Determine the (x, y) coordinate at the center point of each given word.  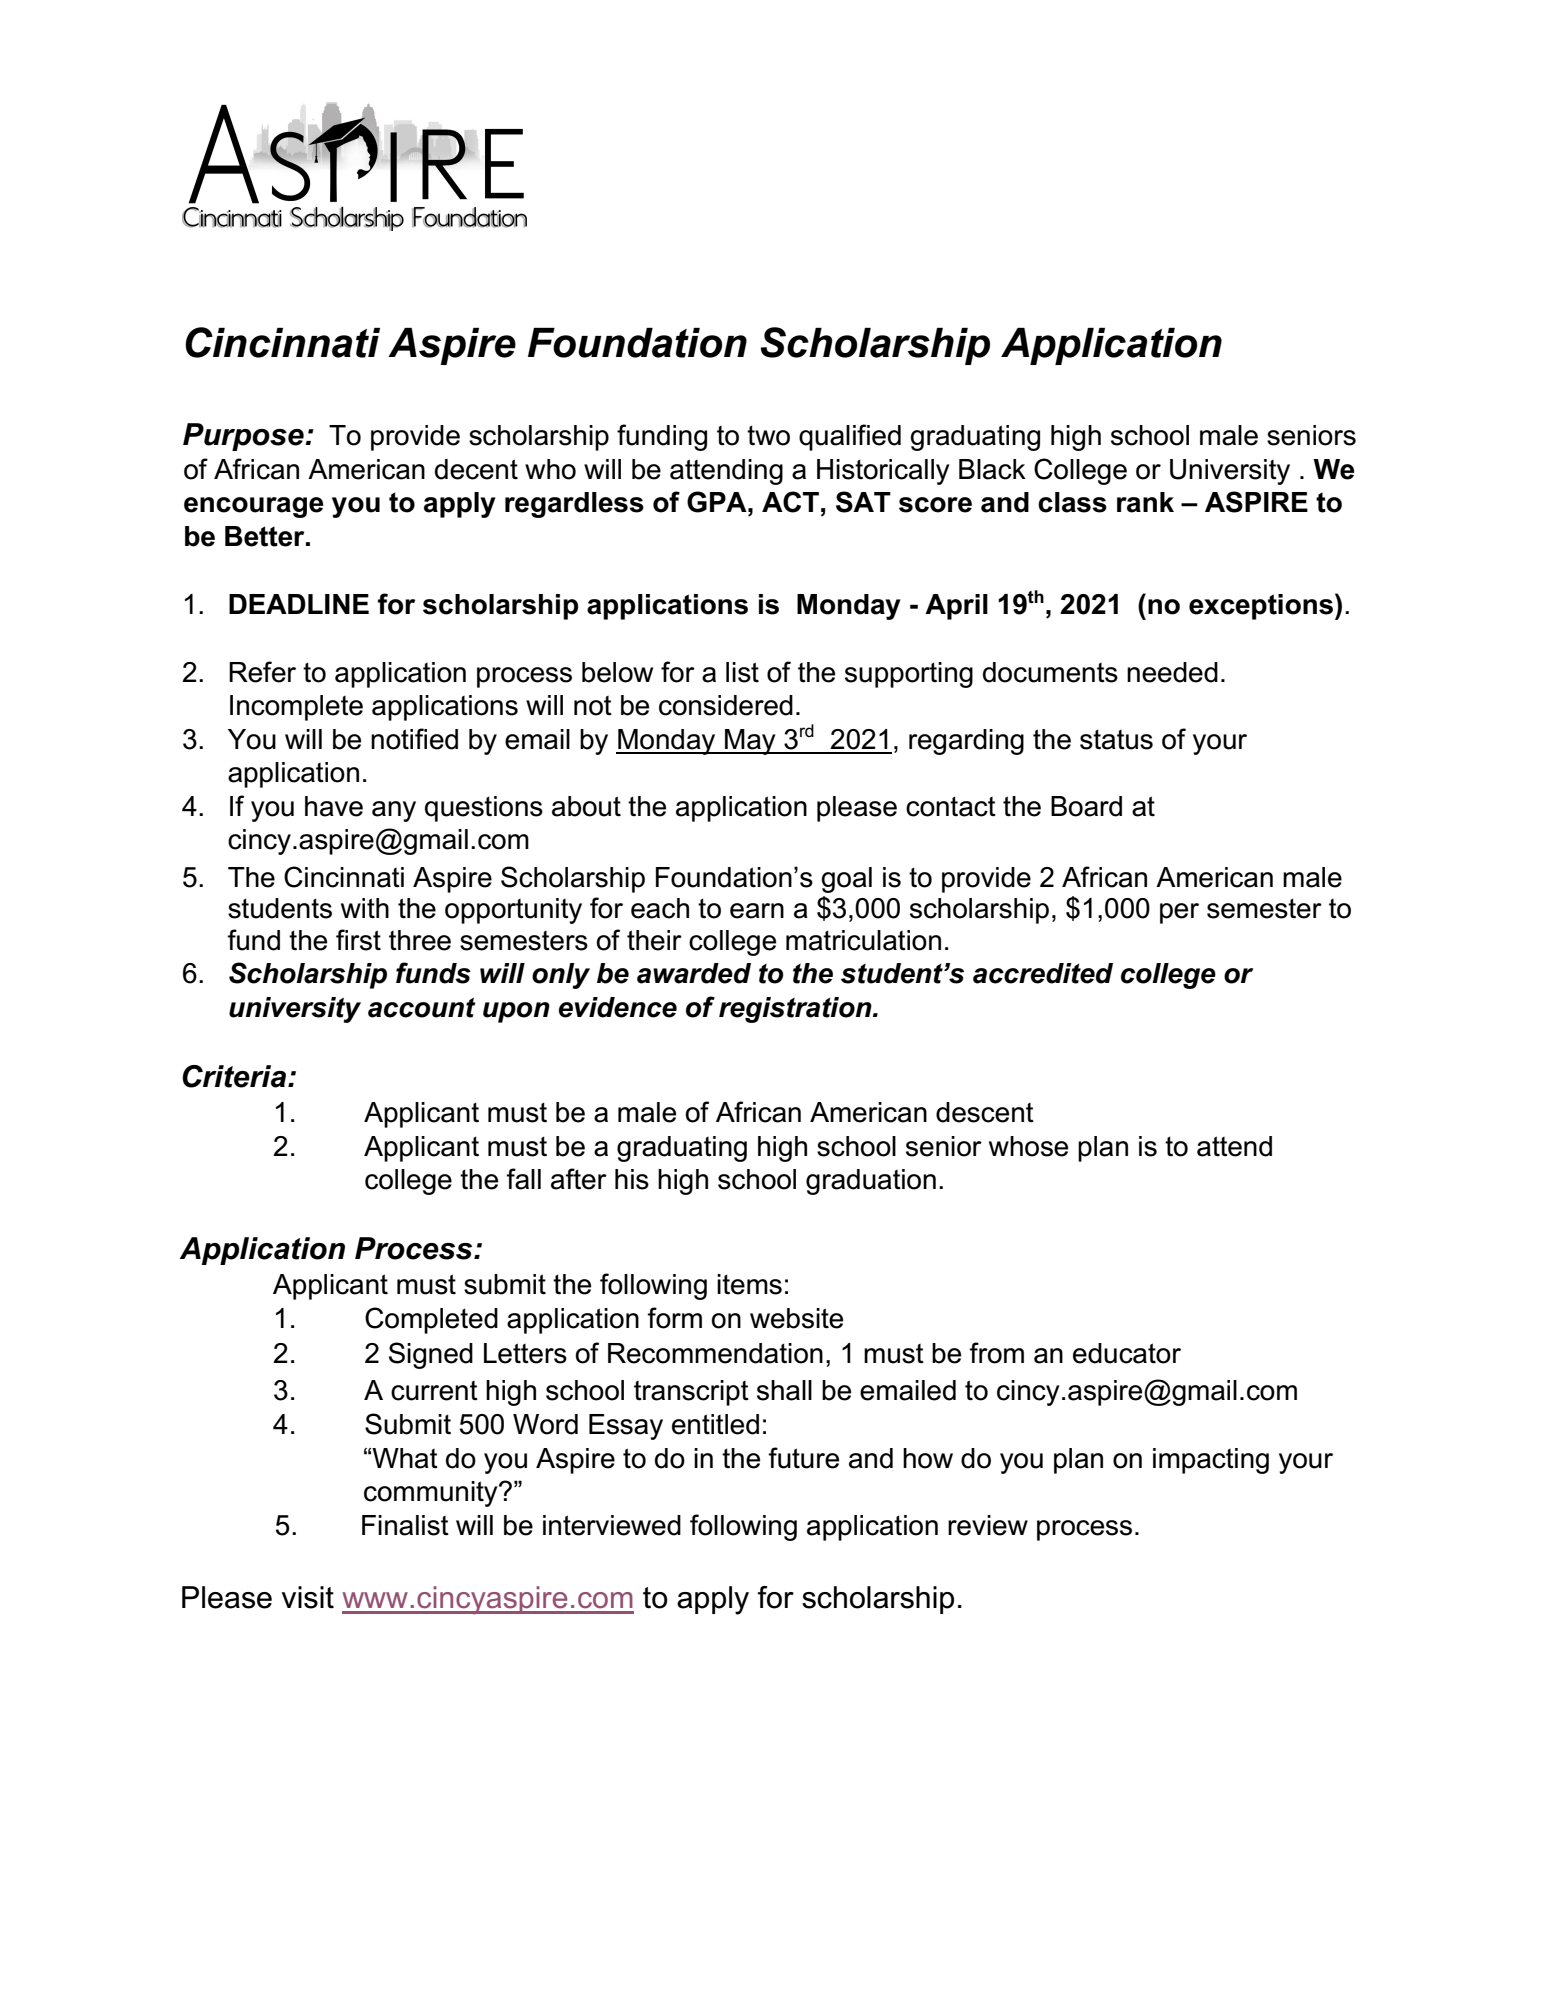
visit (308, 1597)
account (421, 1008)
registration (796, 1010)
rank (1145, 502)
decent (476, 469)
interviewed (612, 1525)
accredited (1043, 973)
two (768, 435)
